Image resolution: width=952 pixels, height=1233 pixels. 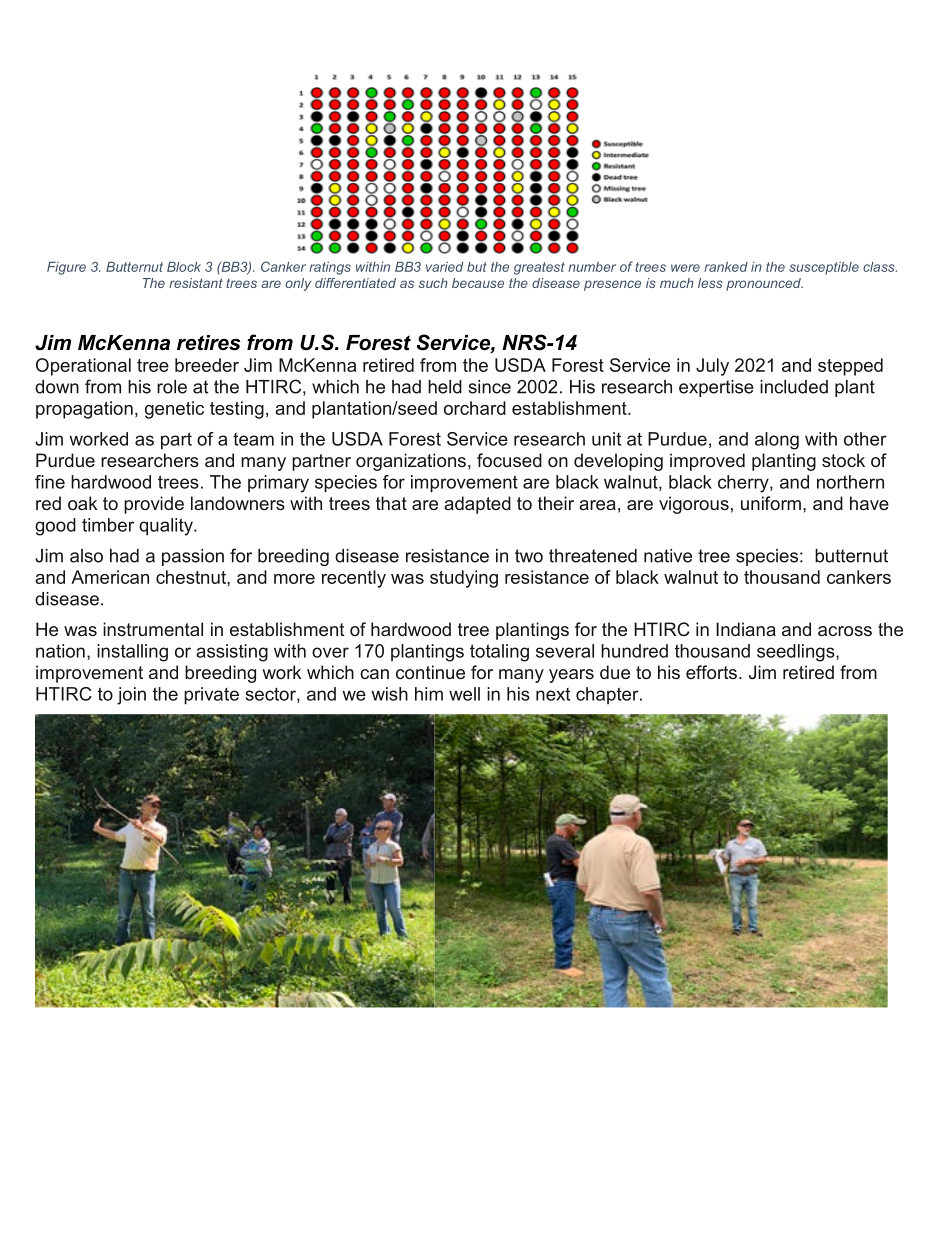 I want to click on provide, so click(x=154, y=505).
